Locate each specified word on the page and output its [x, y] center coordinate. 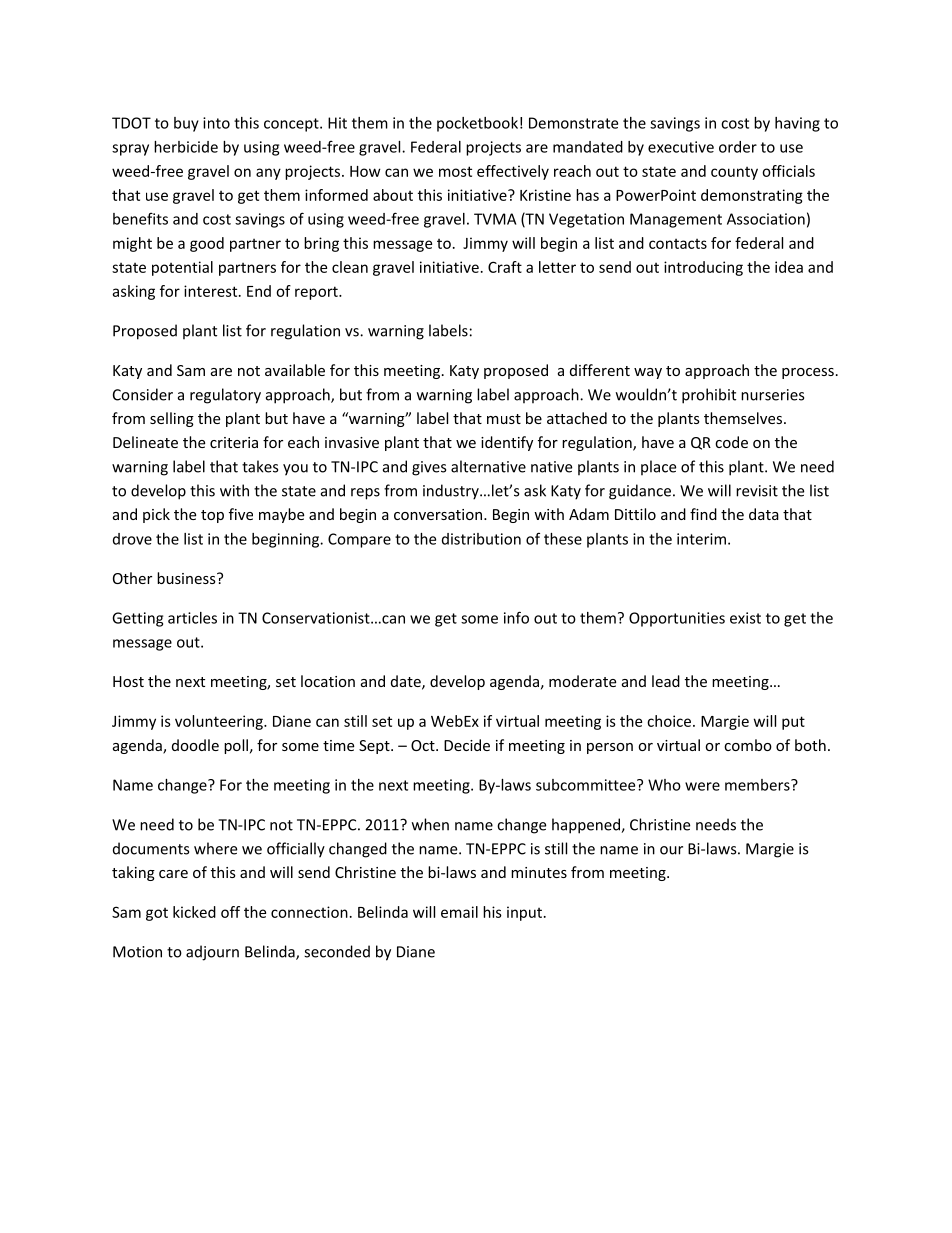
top [212, 516]
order [738, 147]
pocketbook [477, 124]
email [459, 912]
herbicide [186, 147]
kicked [194, 912]
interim [701, 539]
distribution [481, 539]
